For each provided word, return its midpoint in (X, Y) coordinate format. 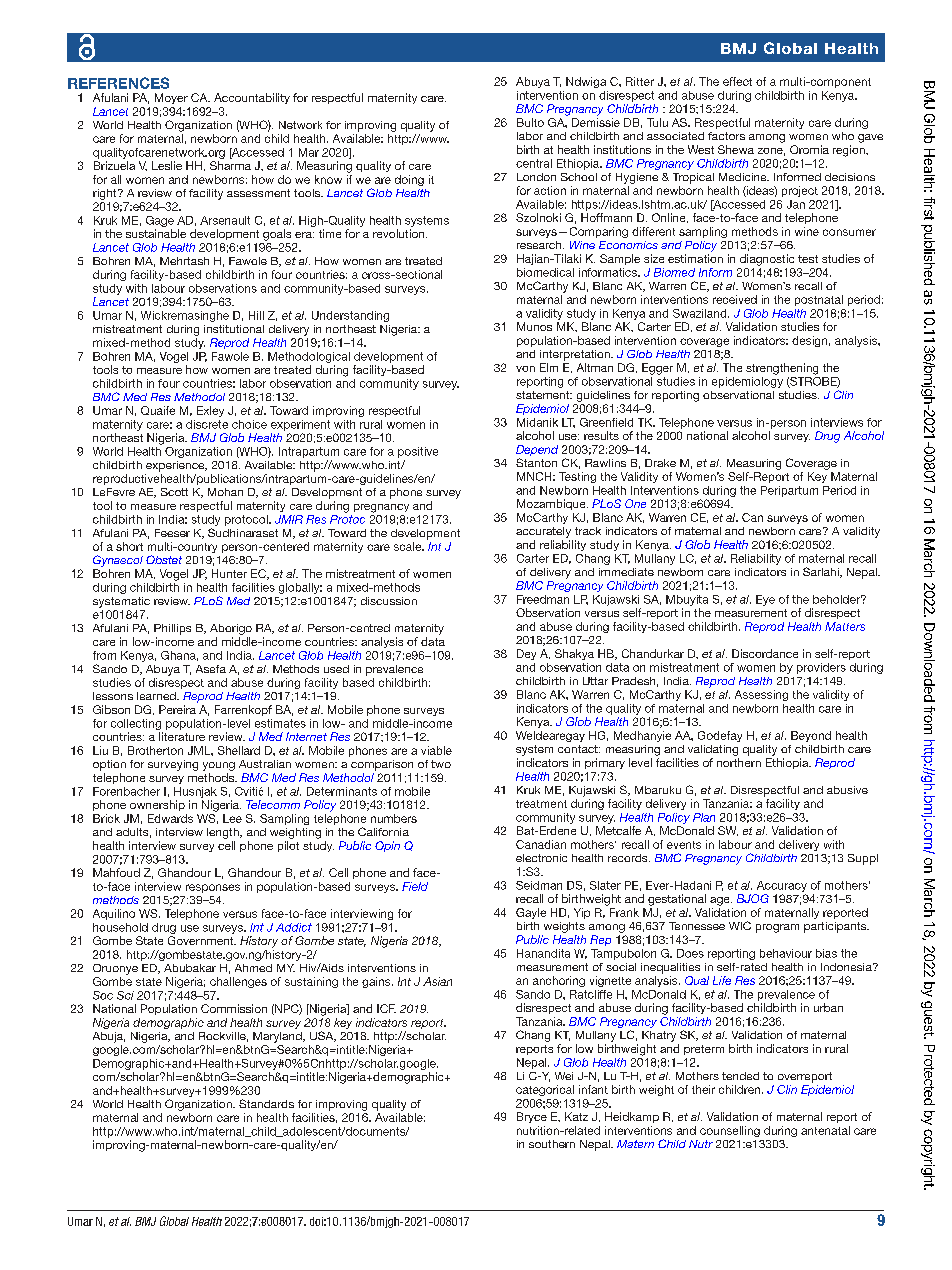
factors (726, 136)
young (219, 766)
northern (739, 762)
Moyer (171, 98)
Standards (266, 1103)
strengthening (782, 369)
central (534, 163)
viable (436, 750)
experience (176, 466)
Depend (537, 450)
